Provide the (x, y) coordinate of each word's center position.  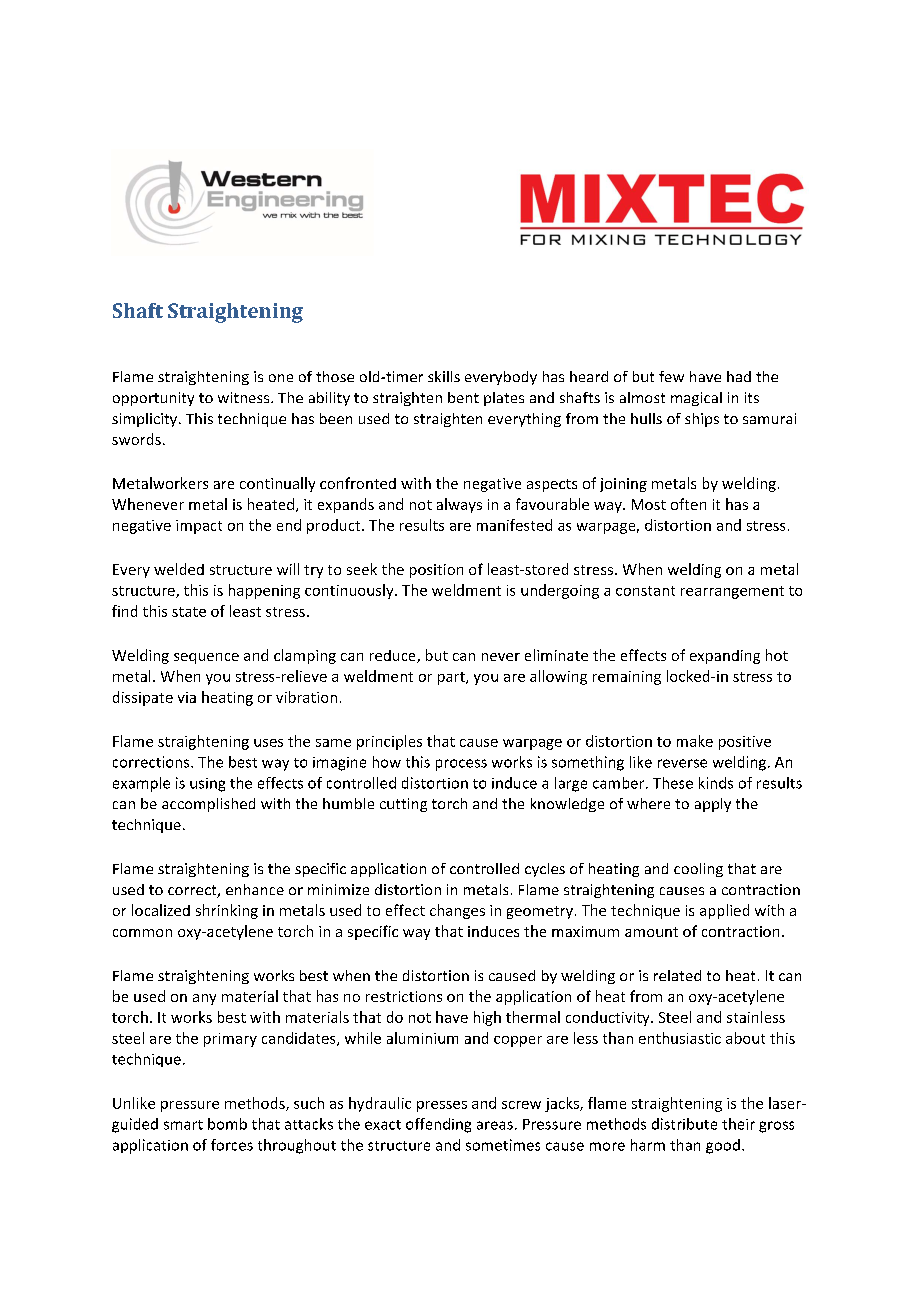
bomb (227, 1124)
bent (463, 397)
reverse (682, 763)
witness (245, 397)
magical (696, 399)
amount (651, 932)
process (461, 765)
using (207, 785)
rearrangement (732, 592)
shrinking (227, 911)
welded (179, 569)
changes (457, 911)
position (436, 571)
